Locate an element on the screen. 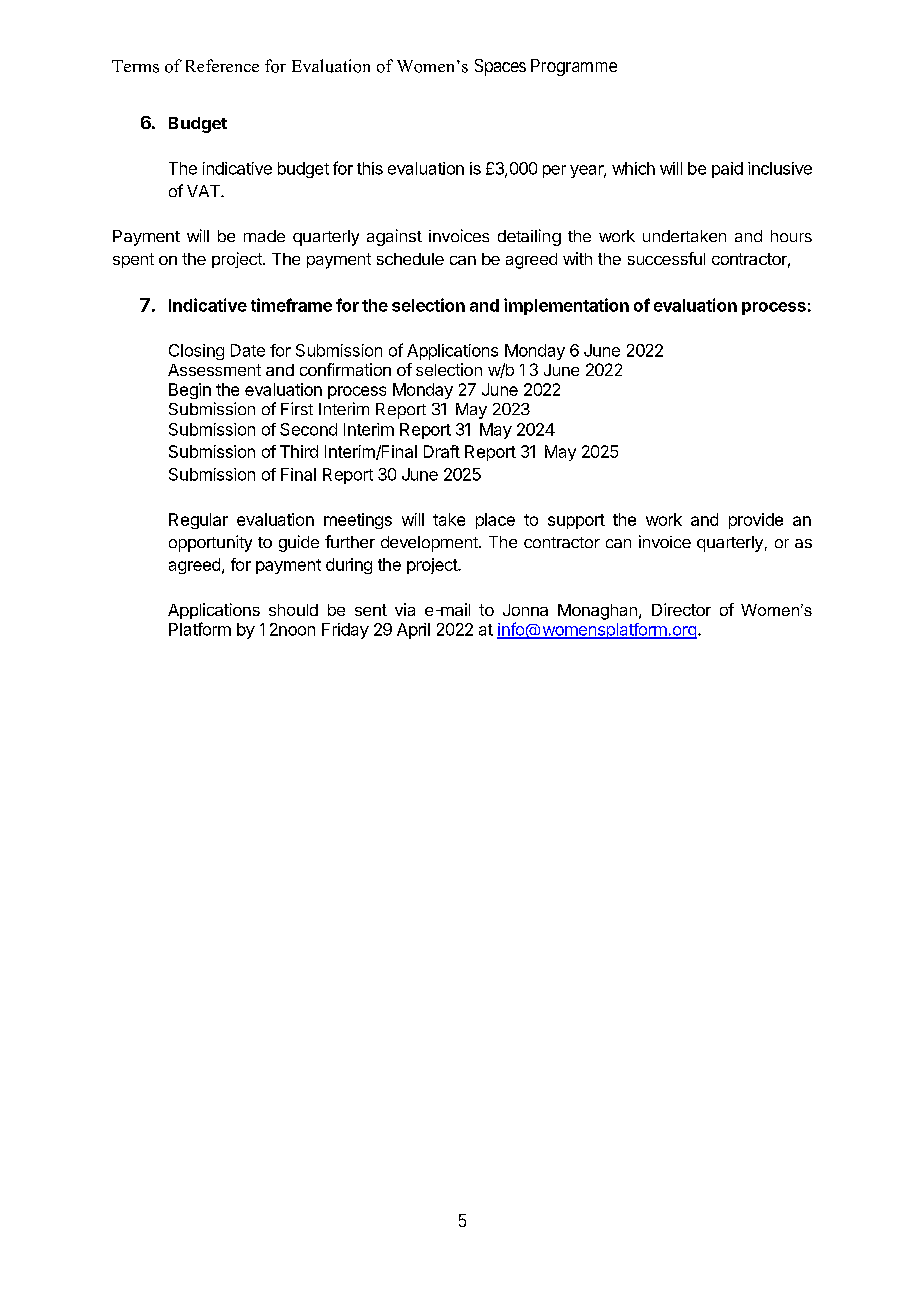 The height and width of the screenshot is (1307, 924). hours is located at coordinates (791, 236).
